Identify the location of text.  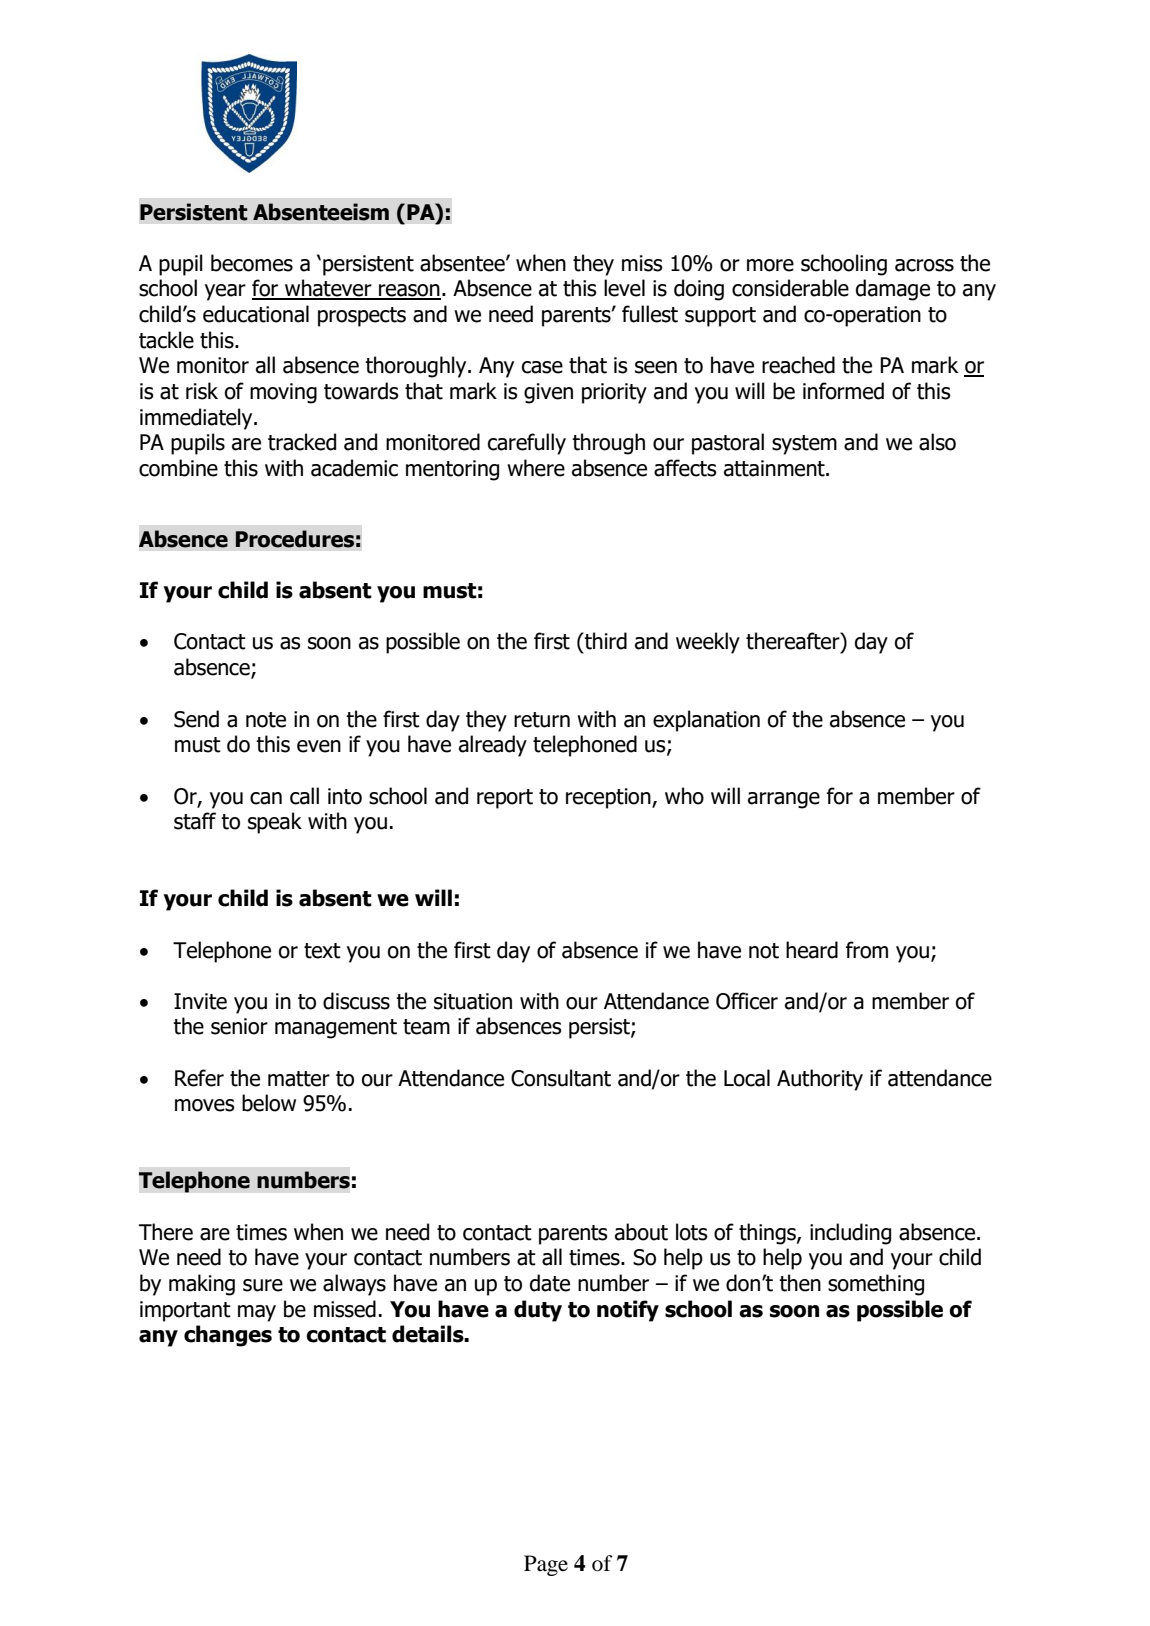
(322, 951).
